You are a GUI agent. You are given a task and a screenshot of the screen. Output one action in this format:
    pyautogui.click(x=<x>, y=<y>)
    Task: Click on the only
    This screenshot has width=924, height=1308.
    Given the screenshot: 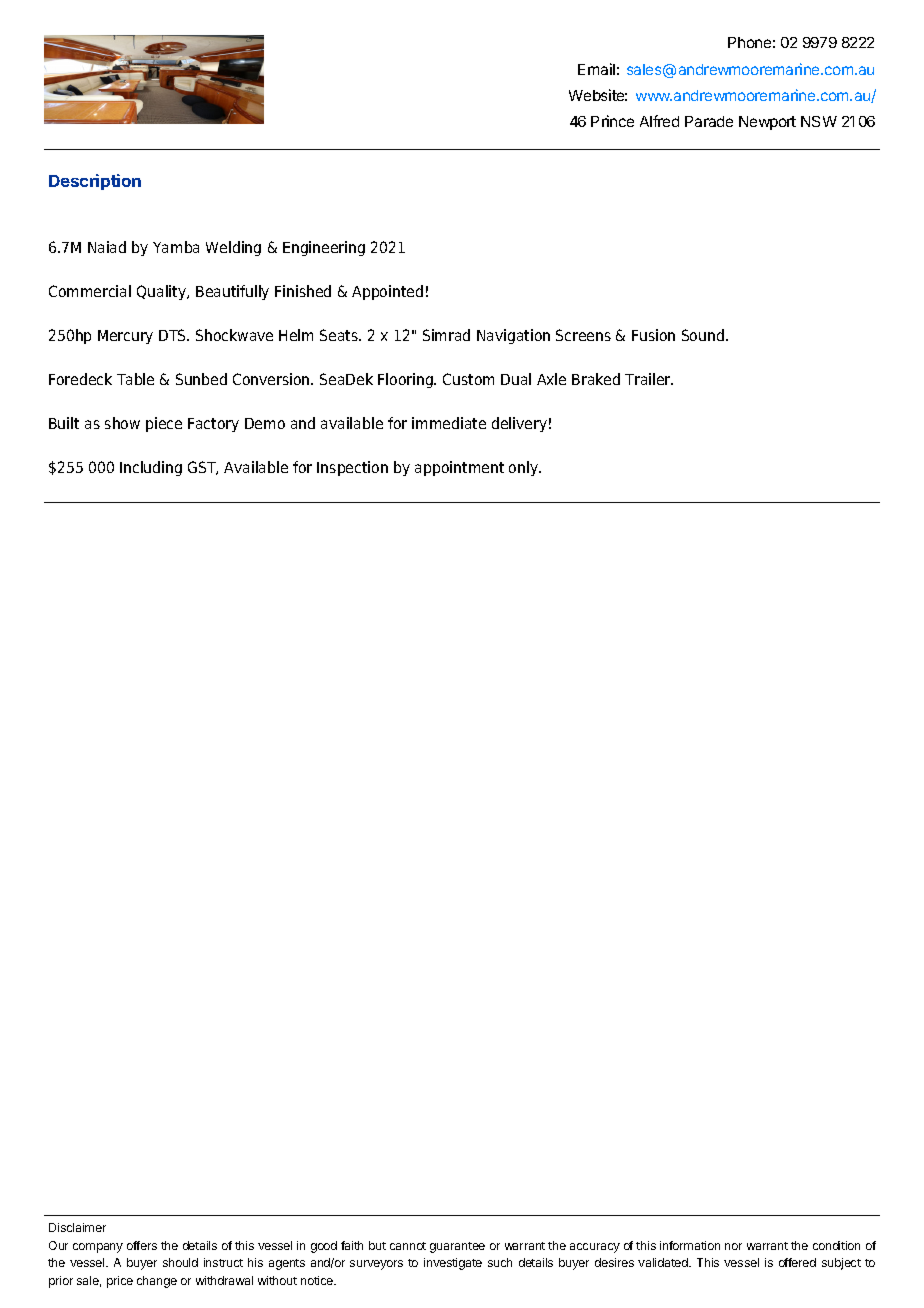 What is the action you would take?
    pyautogui.click(x=525, y=468)
